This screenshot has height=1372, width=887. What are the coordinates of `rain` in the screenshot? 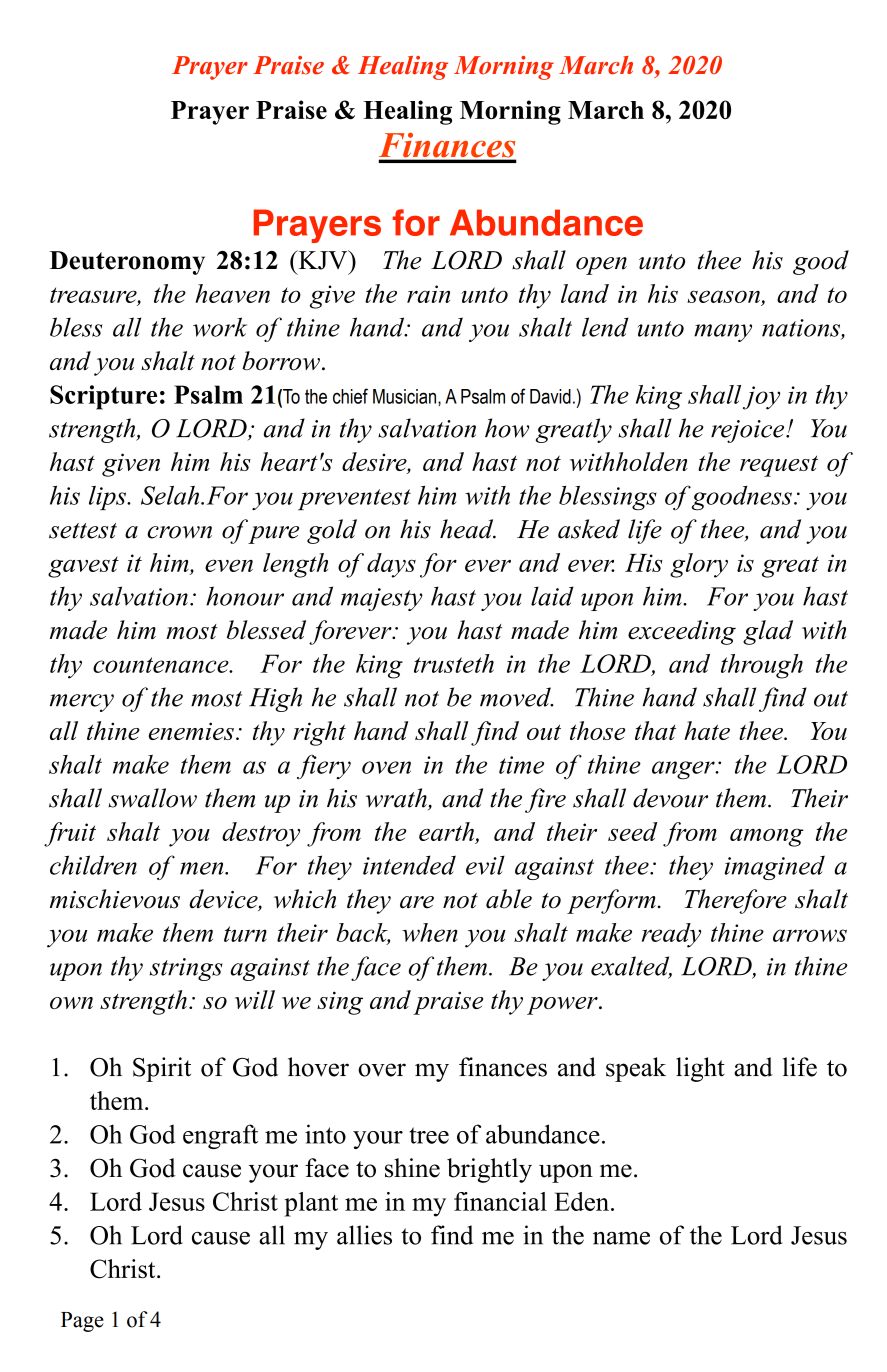 It's located at (428, 294).
